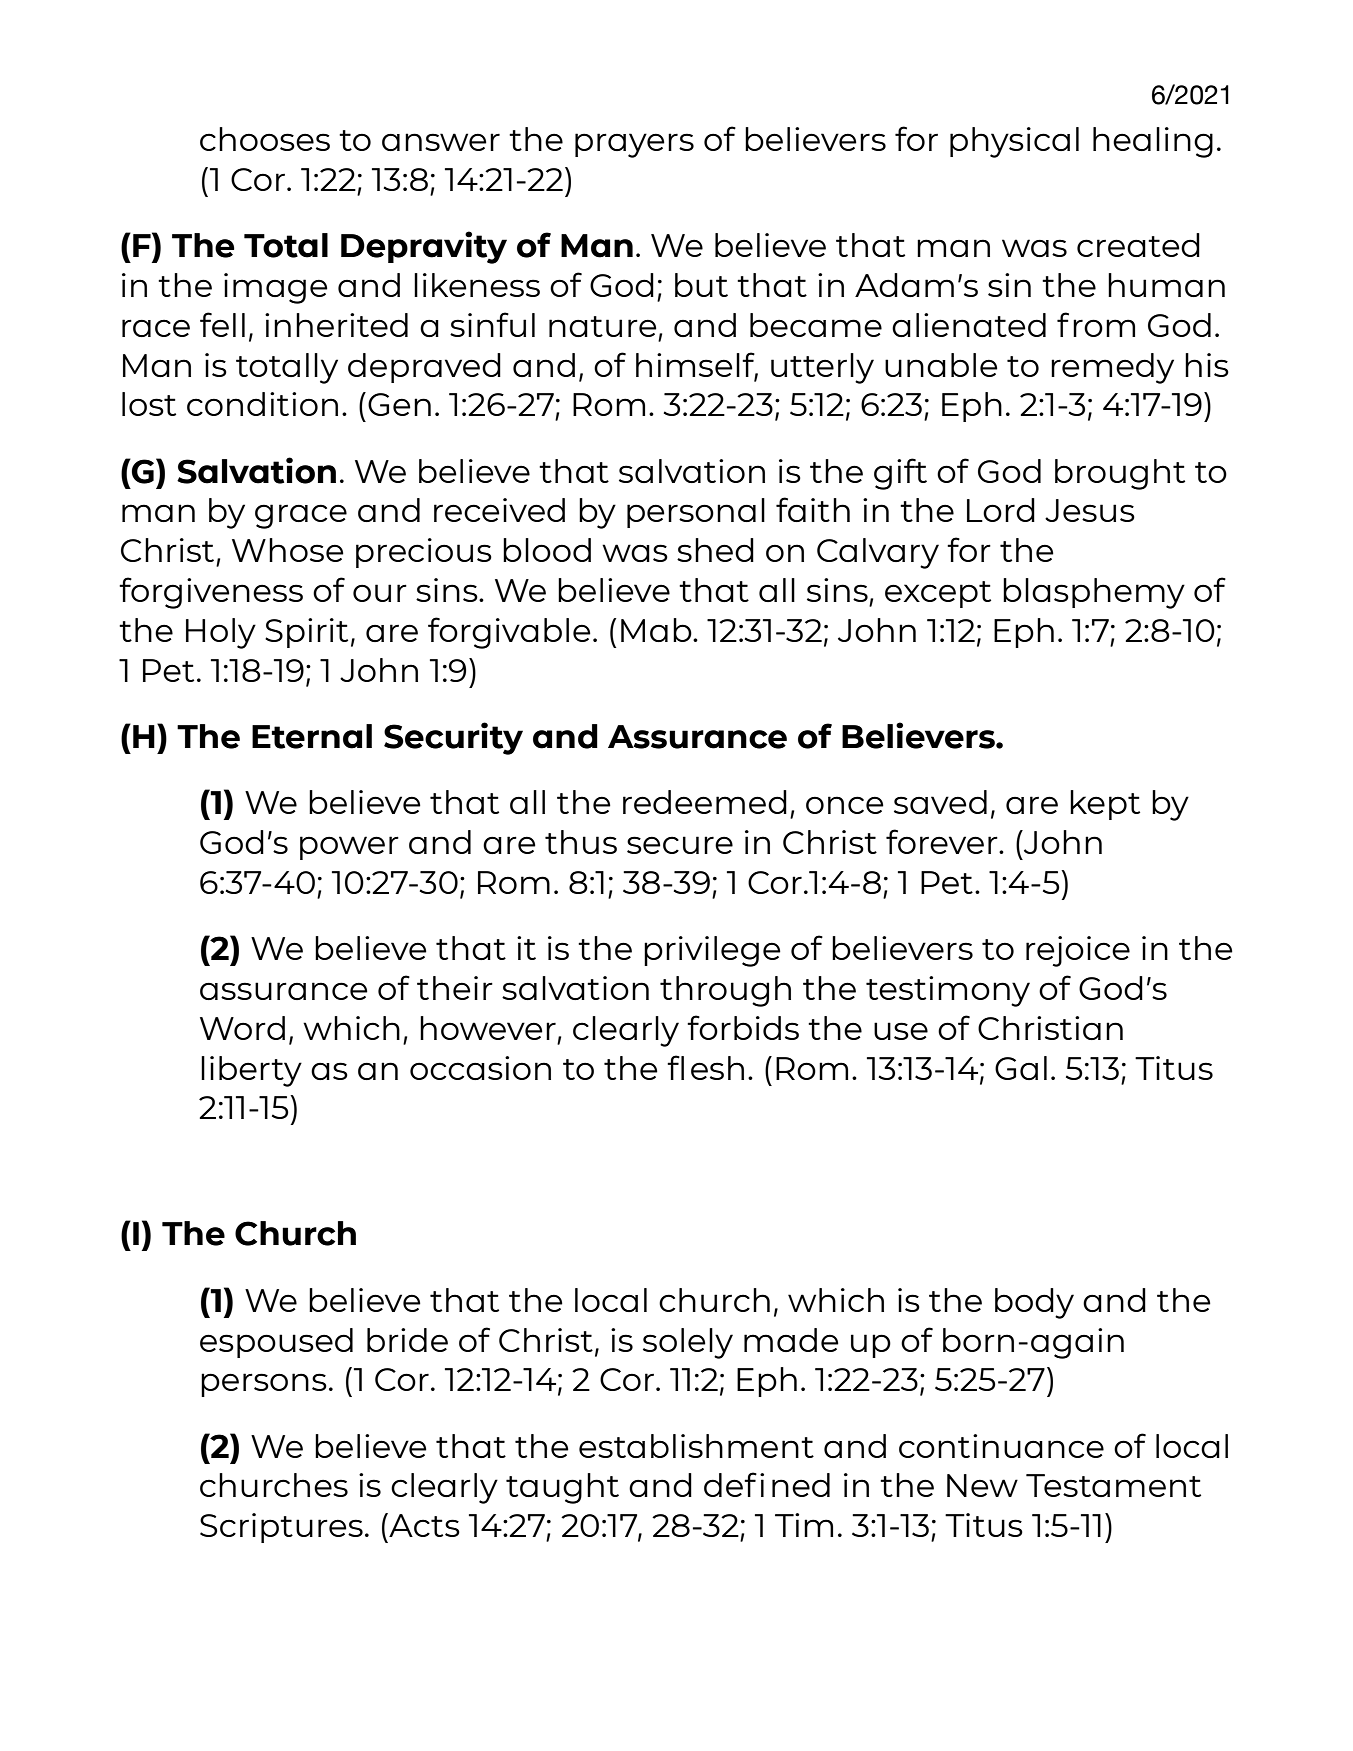 The image size is (1353, 1751). Describe the element at coordinates (265, 139) in the screenshot. I see `chooses` at that location.
